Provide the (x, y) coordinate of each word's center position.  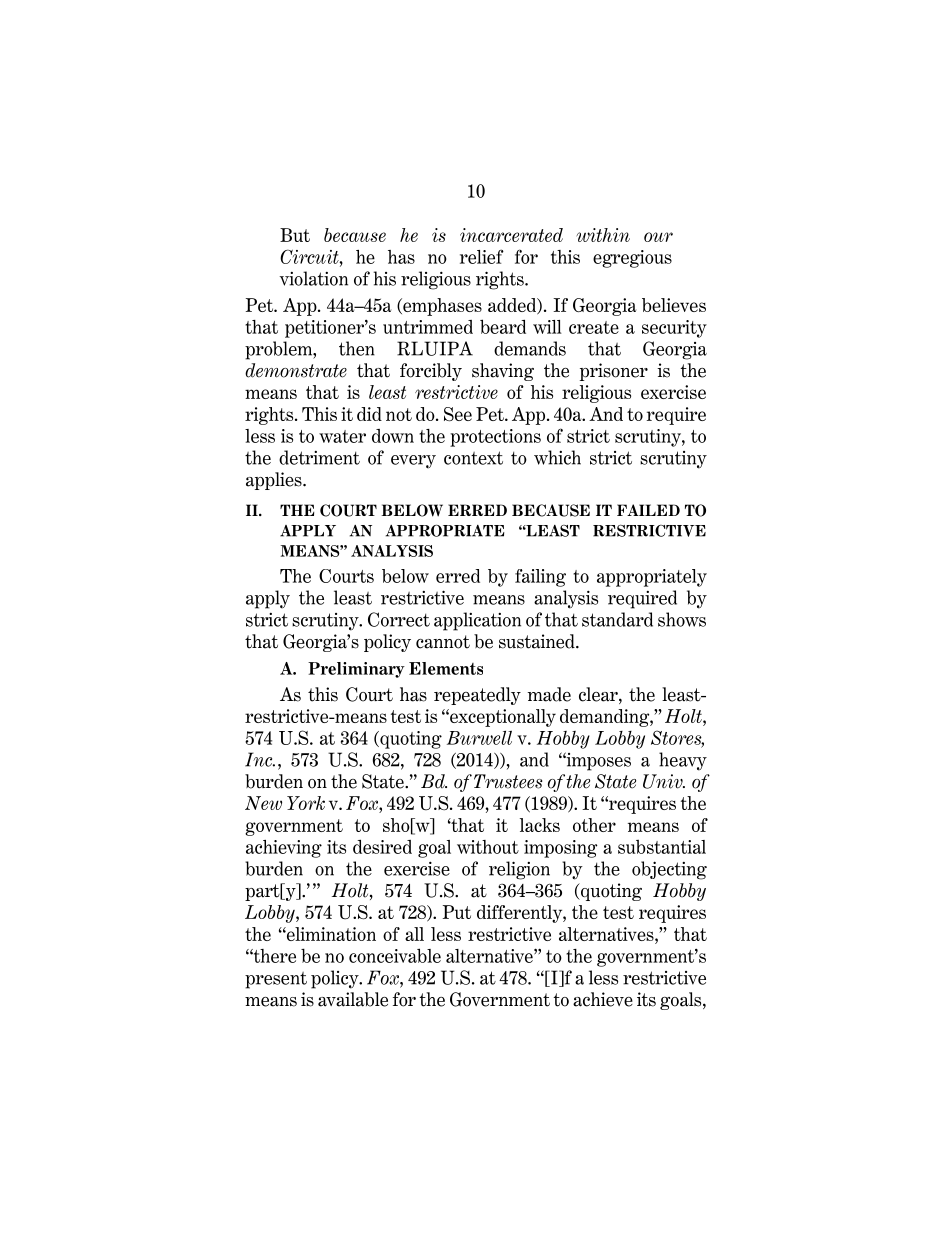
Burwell (479, 737)
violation (313, 278)
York (306, 803)
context (473, 458)
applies (275, 481)
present (276, 980)
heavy (683, 761)
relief (482, 256)
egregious (632, 259)
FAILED (648, 510)
